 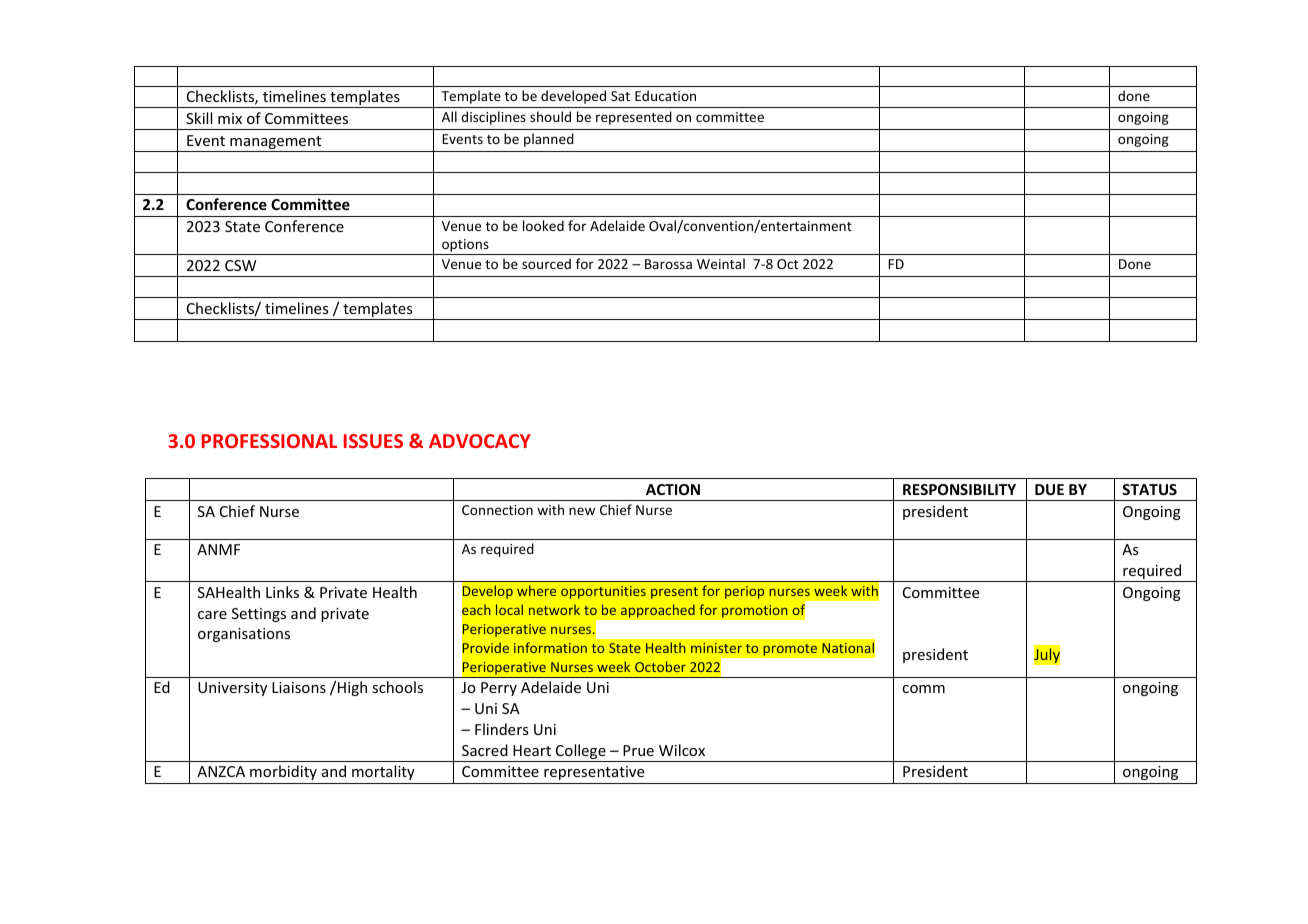 I want to click on DUE, so click(x=1049, y=489).
